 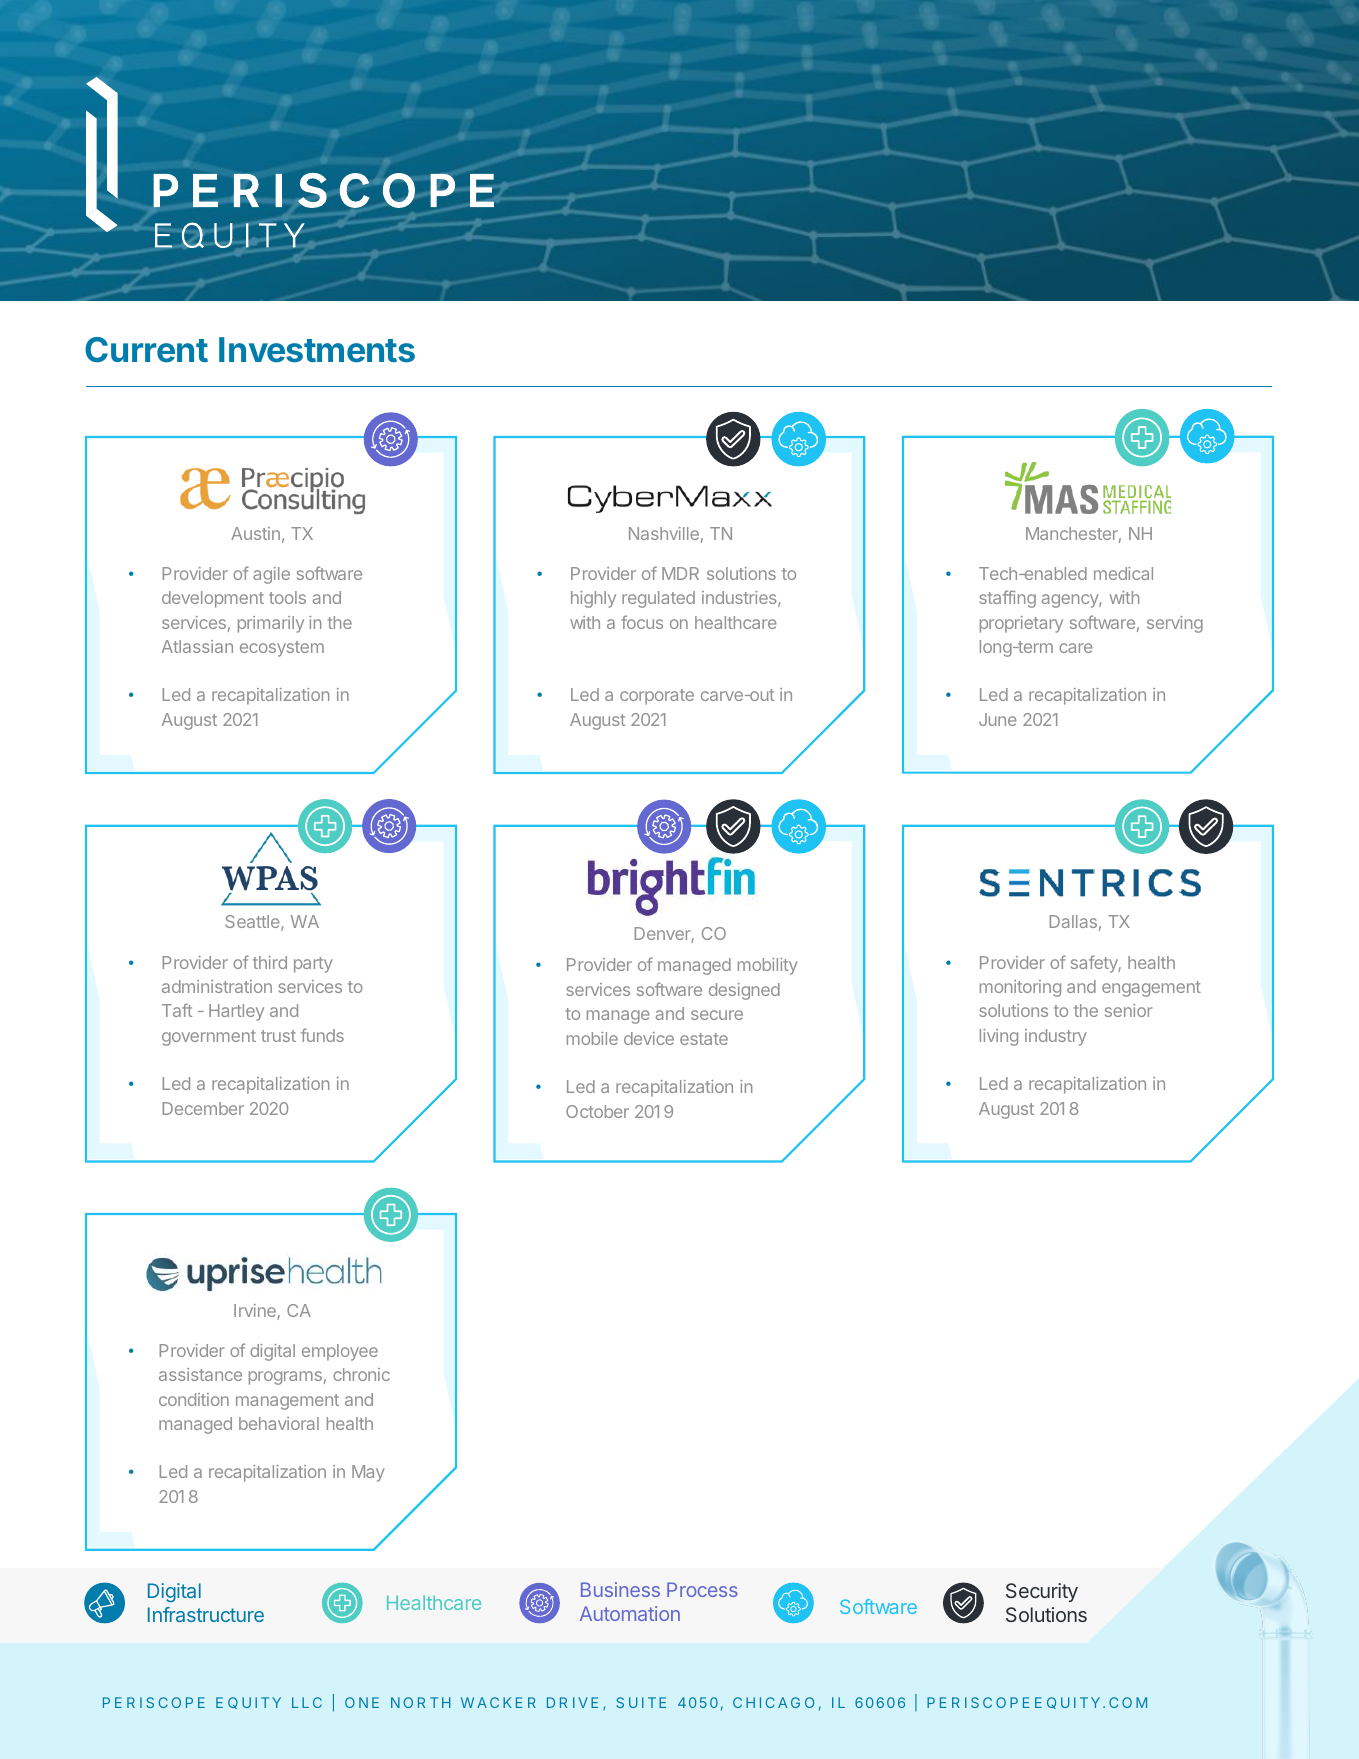 What do you see at coordinates (256, 1312) in the page?
I see `Irvine` at bounding box center [256, 1312].
